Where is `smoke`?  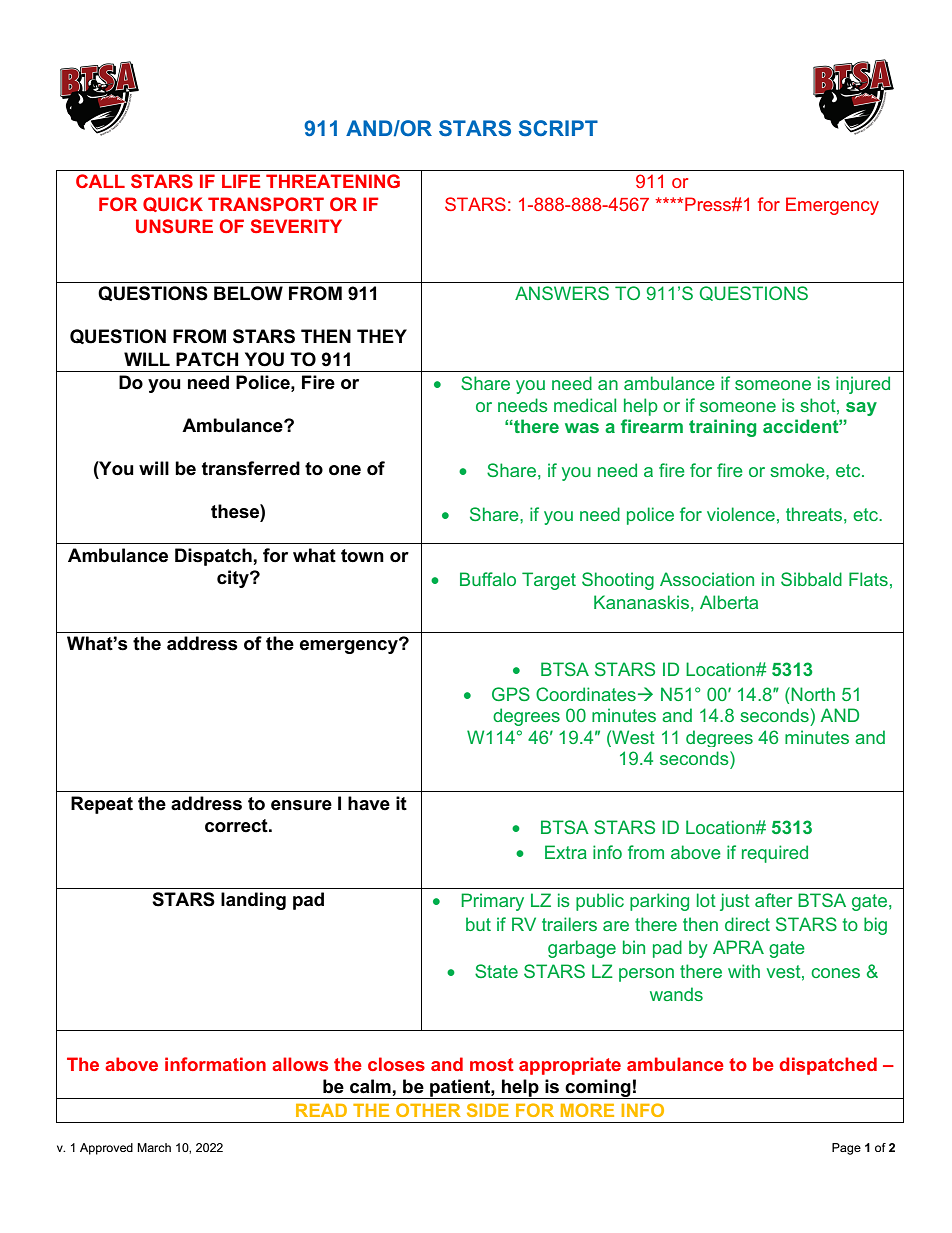 smoke is located at coordinates (798, 470).
